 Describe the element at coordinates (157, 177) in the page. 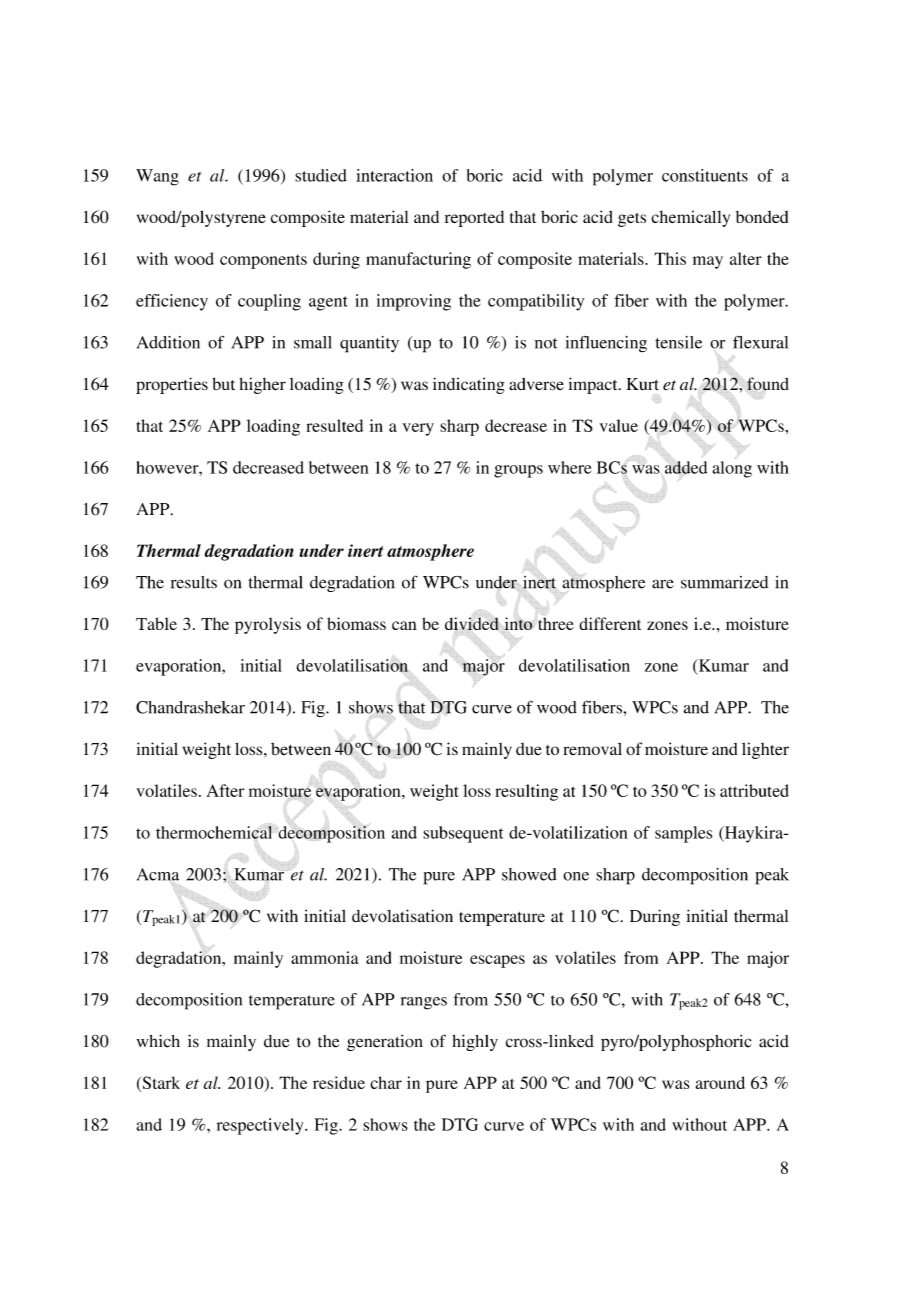

I see `Wang` at that location.
